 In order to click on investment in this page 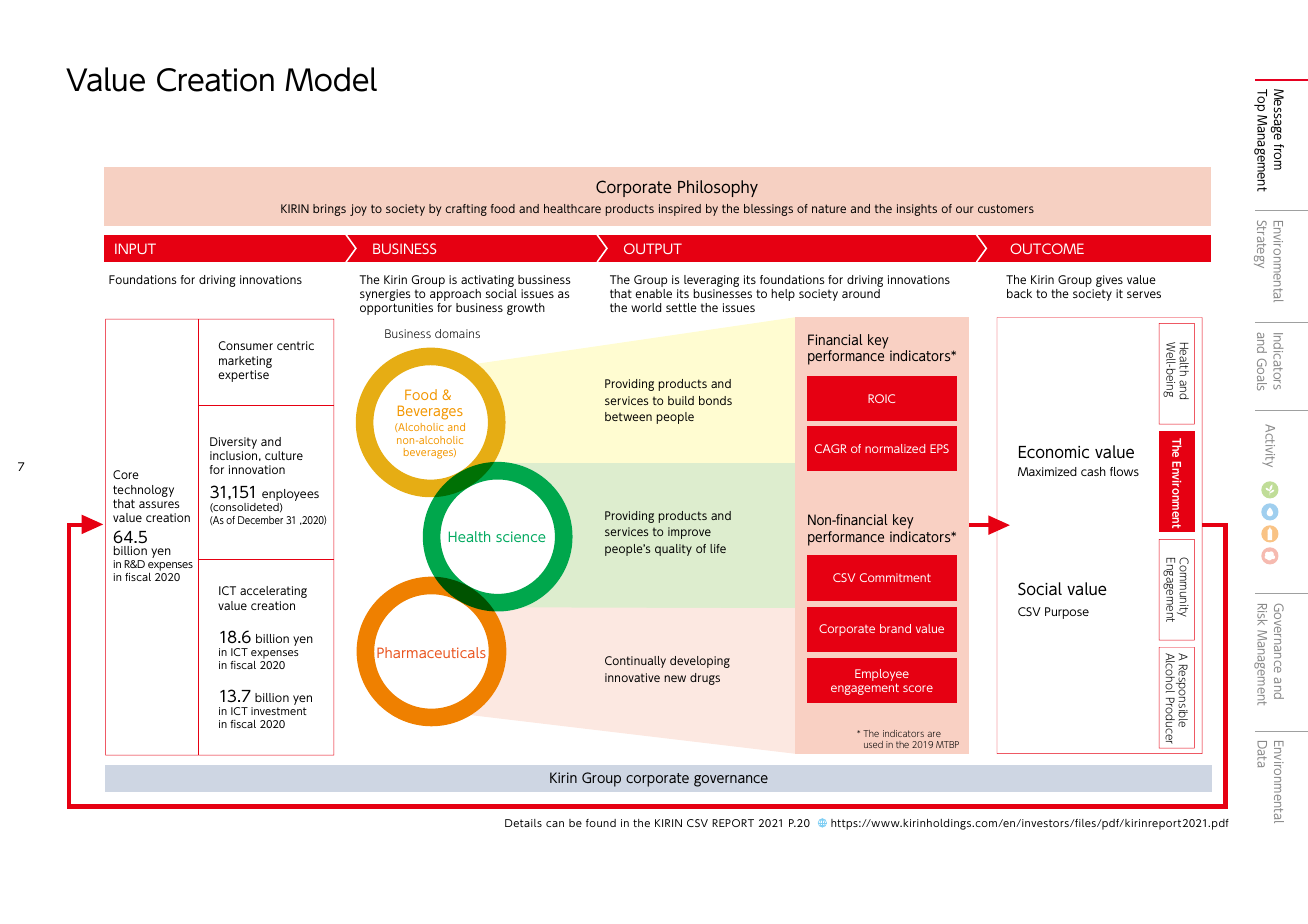, I will do `click(279, 711)`.
